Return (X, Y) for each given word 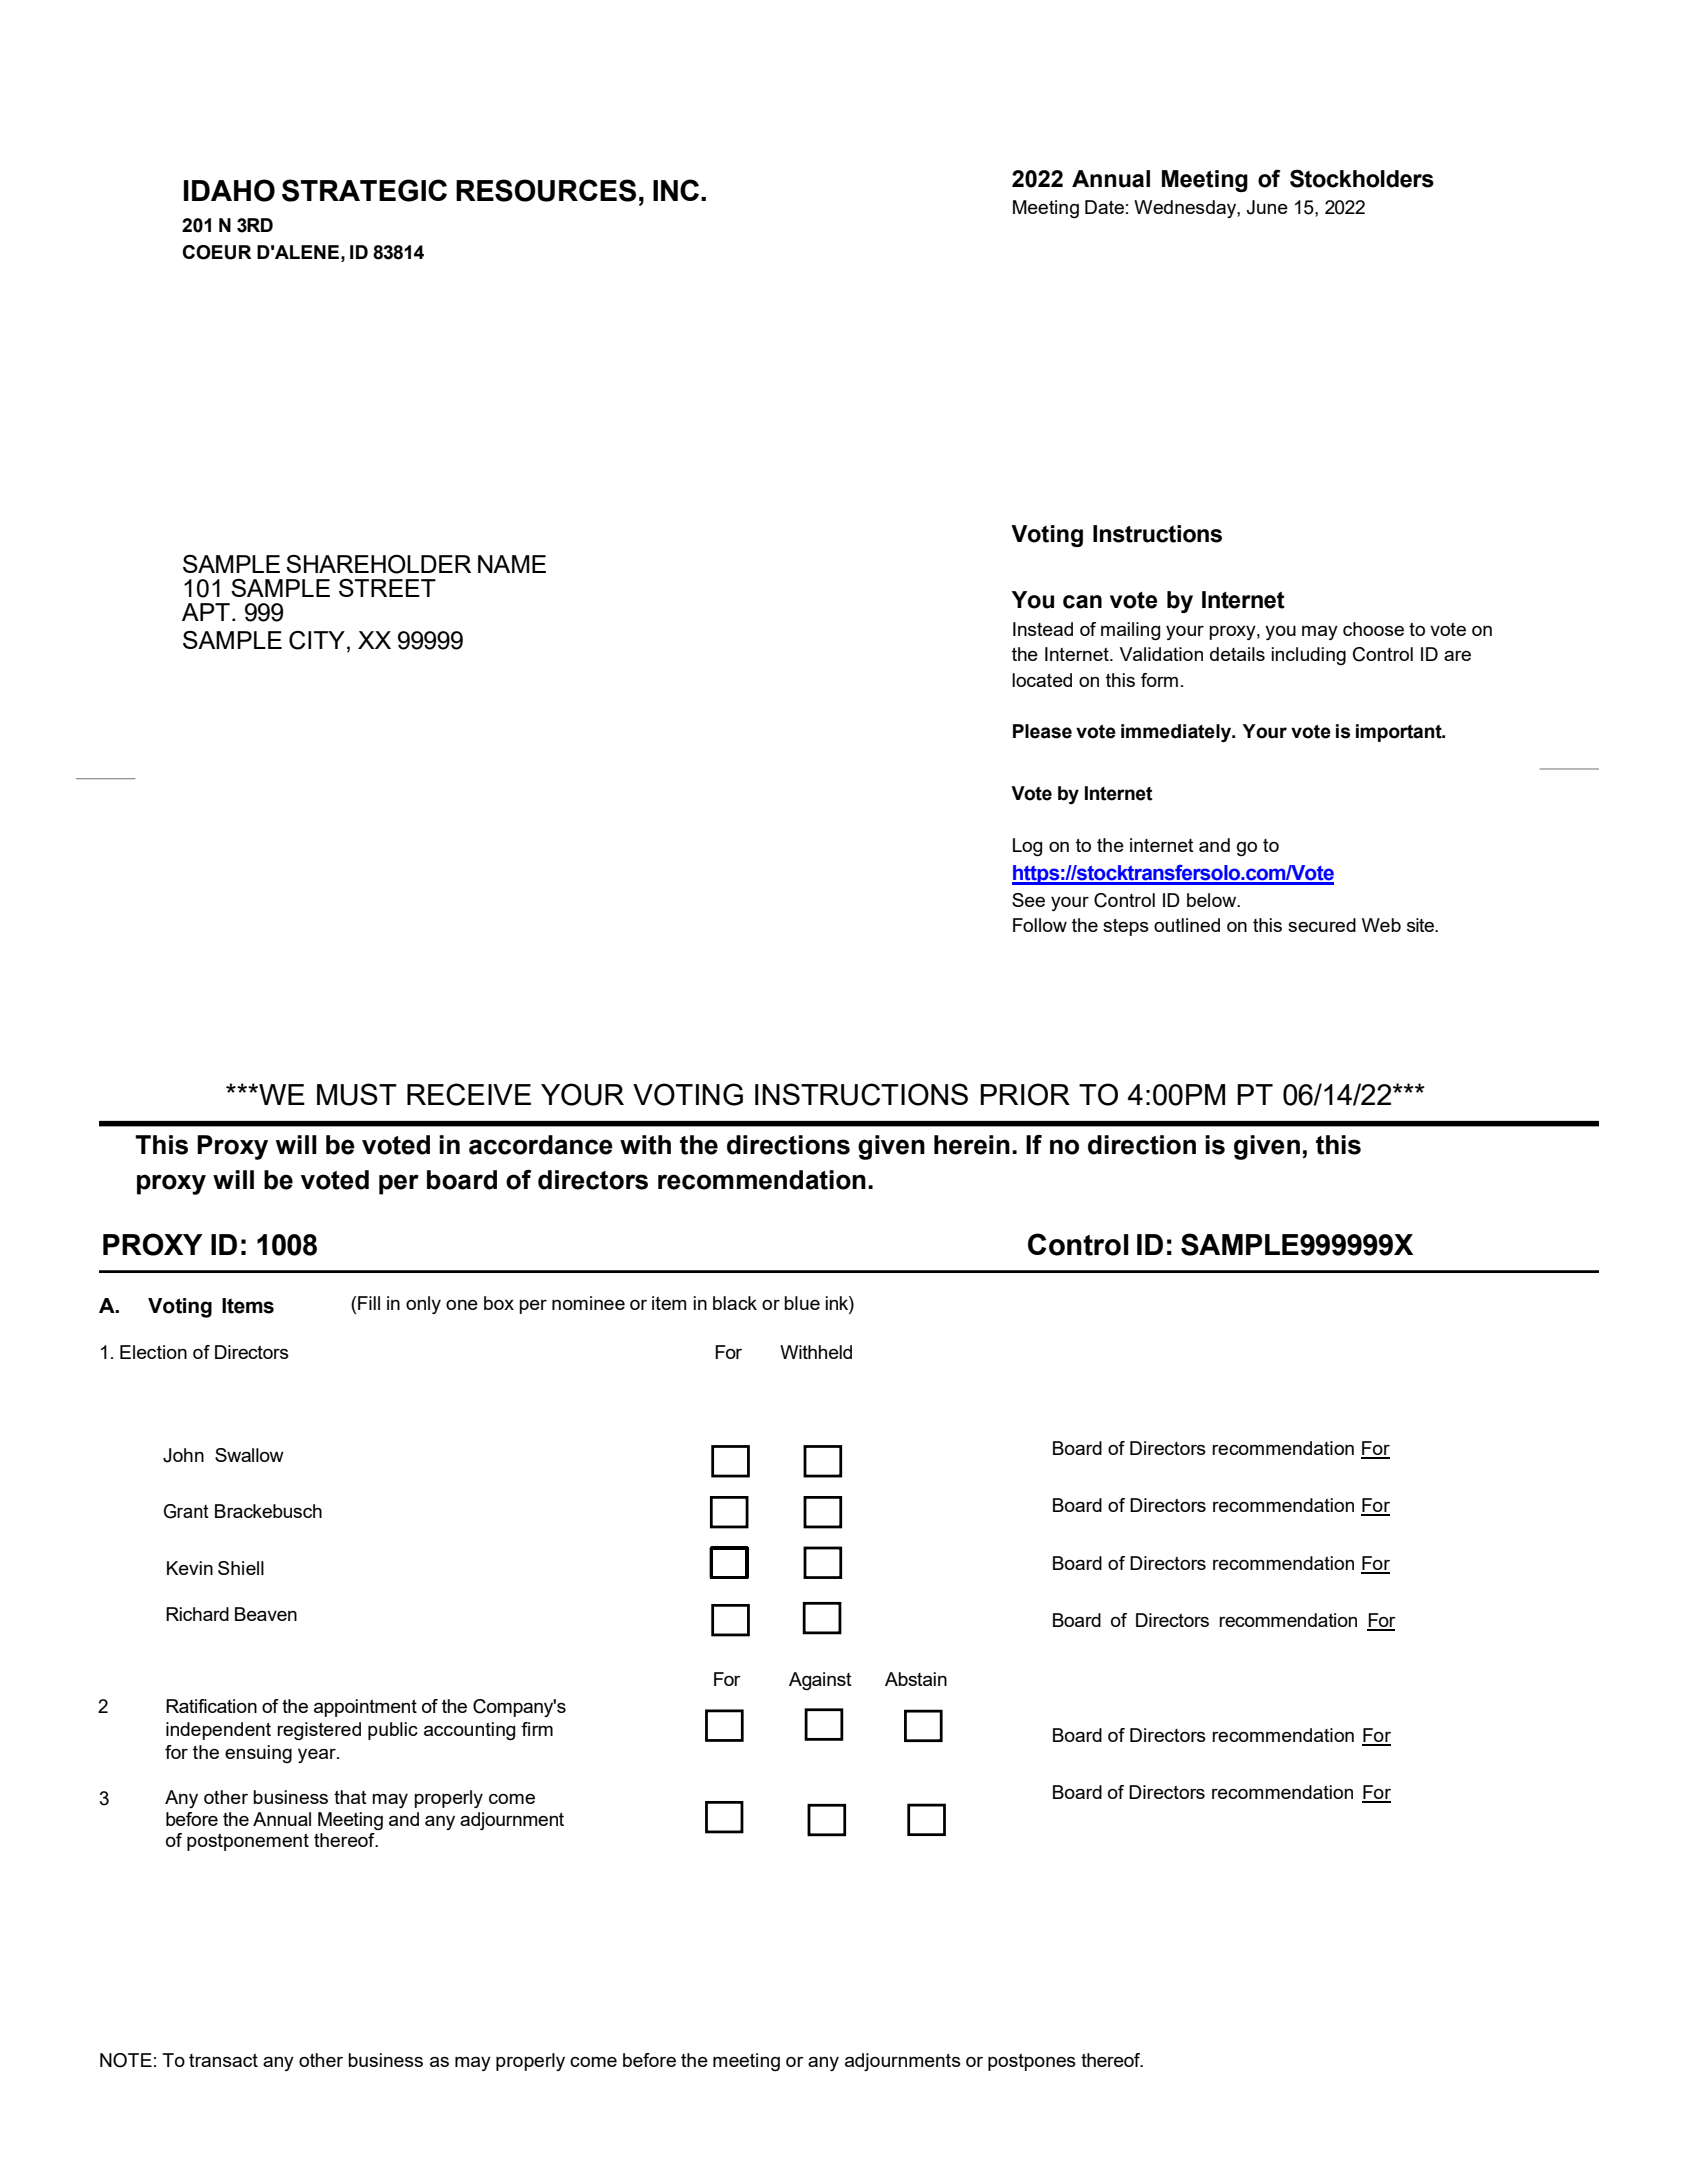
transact (223, 2060)
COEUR (217, 252)
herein (972, 1145)
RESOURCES (546, 190)
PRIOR (1025, 1094)
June (1267, 207)
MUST (357, 1094)
